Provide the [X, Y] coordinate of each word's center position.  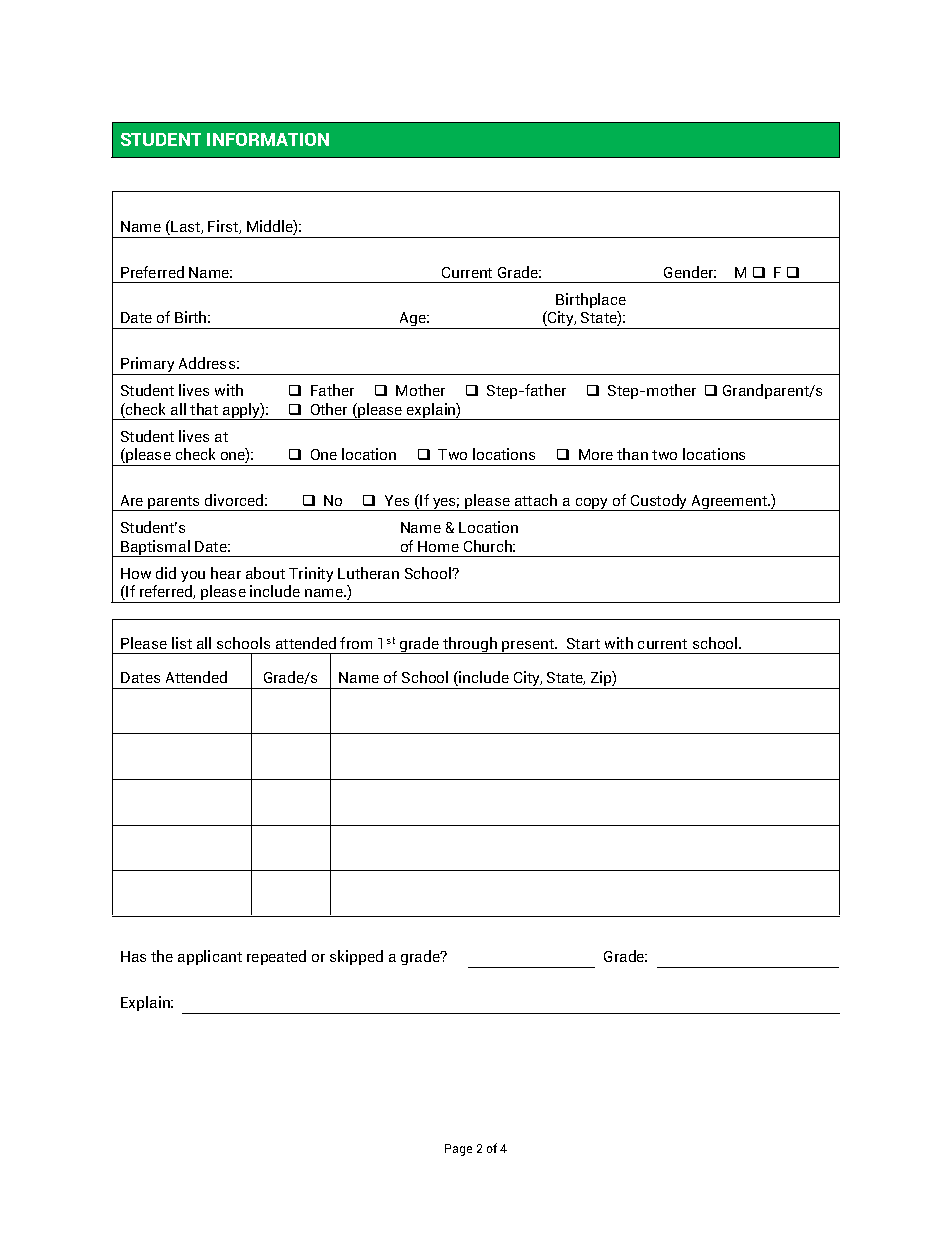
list [182, 643]
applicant [210, 957]
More [596, 454]
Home [438, 546]
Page [458, 1150]
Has [133, 956]
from [356, 643]
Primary [148, 366]
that [204, 409]
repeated [276, 957]
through [470, 645]
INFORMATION [268, 139]
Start [583, 643]
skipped [356, 957]
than [632, 454]
